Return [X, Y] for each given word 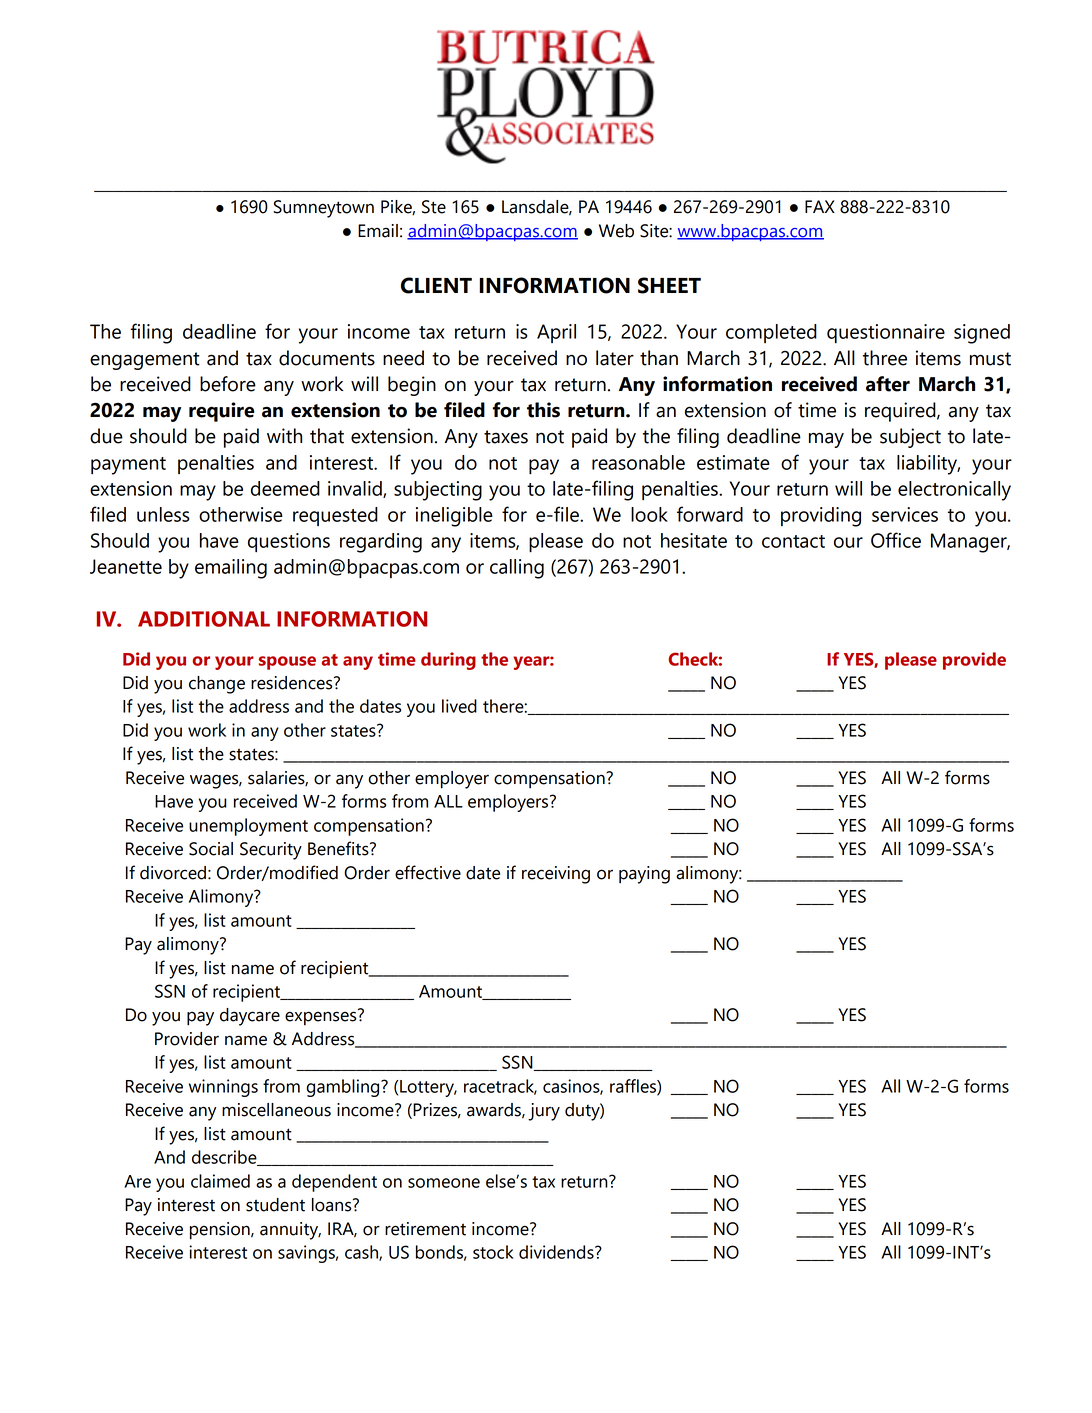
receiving [556, 875]
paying [644, 875]
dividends [557, 1252]
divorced [173, 873]
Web [616, 231]
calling [517, 569]
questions [289, 542]
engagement [145, 361]
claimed [220, 1181]
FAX [820, 206]
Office [896, 540]
